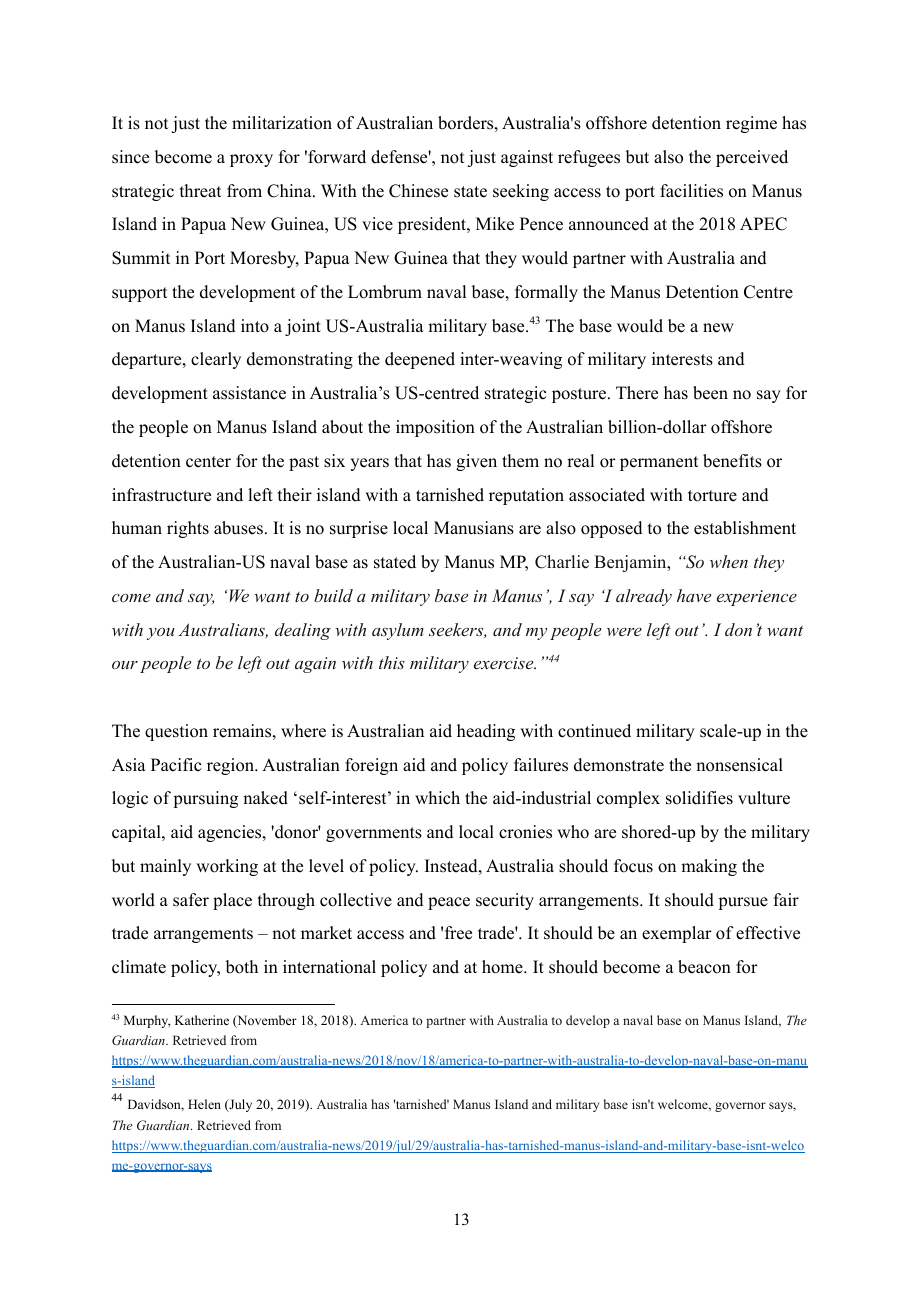 This screenshot has width=924, height=1307. What do you see at coordinates (204, 1104) in the screenshot?
I see `Helen` at bounding box center [204, 1104].
